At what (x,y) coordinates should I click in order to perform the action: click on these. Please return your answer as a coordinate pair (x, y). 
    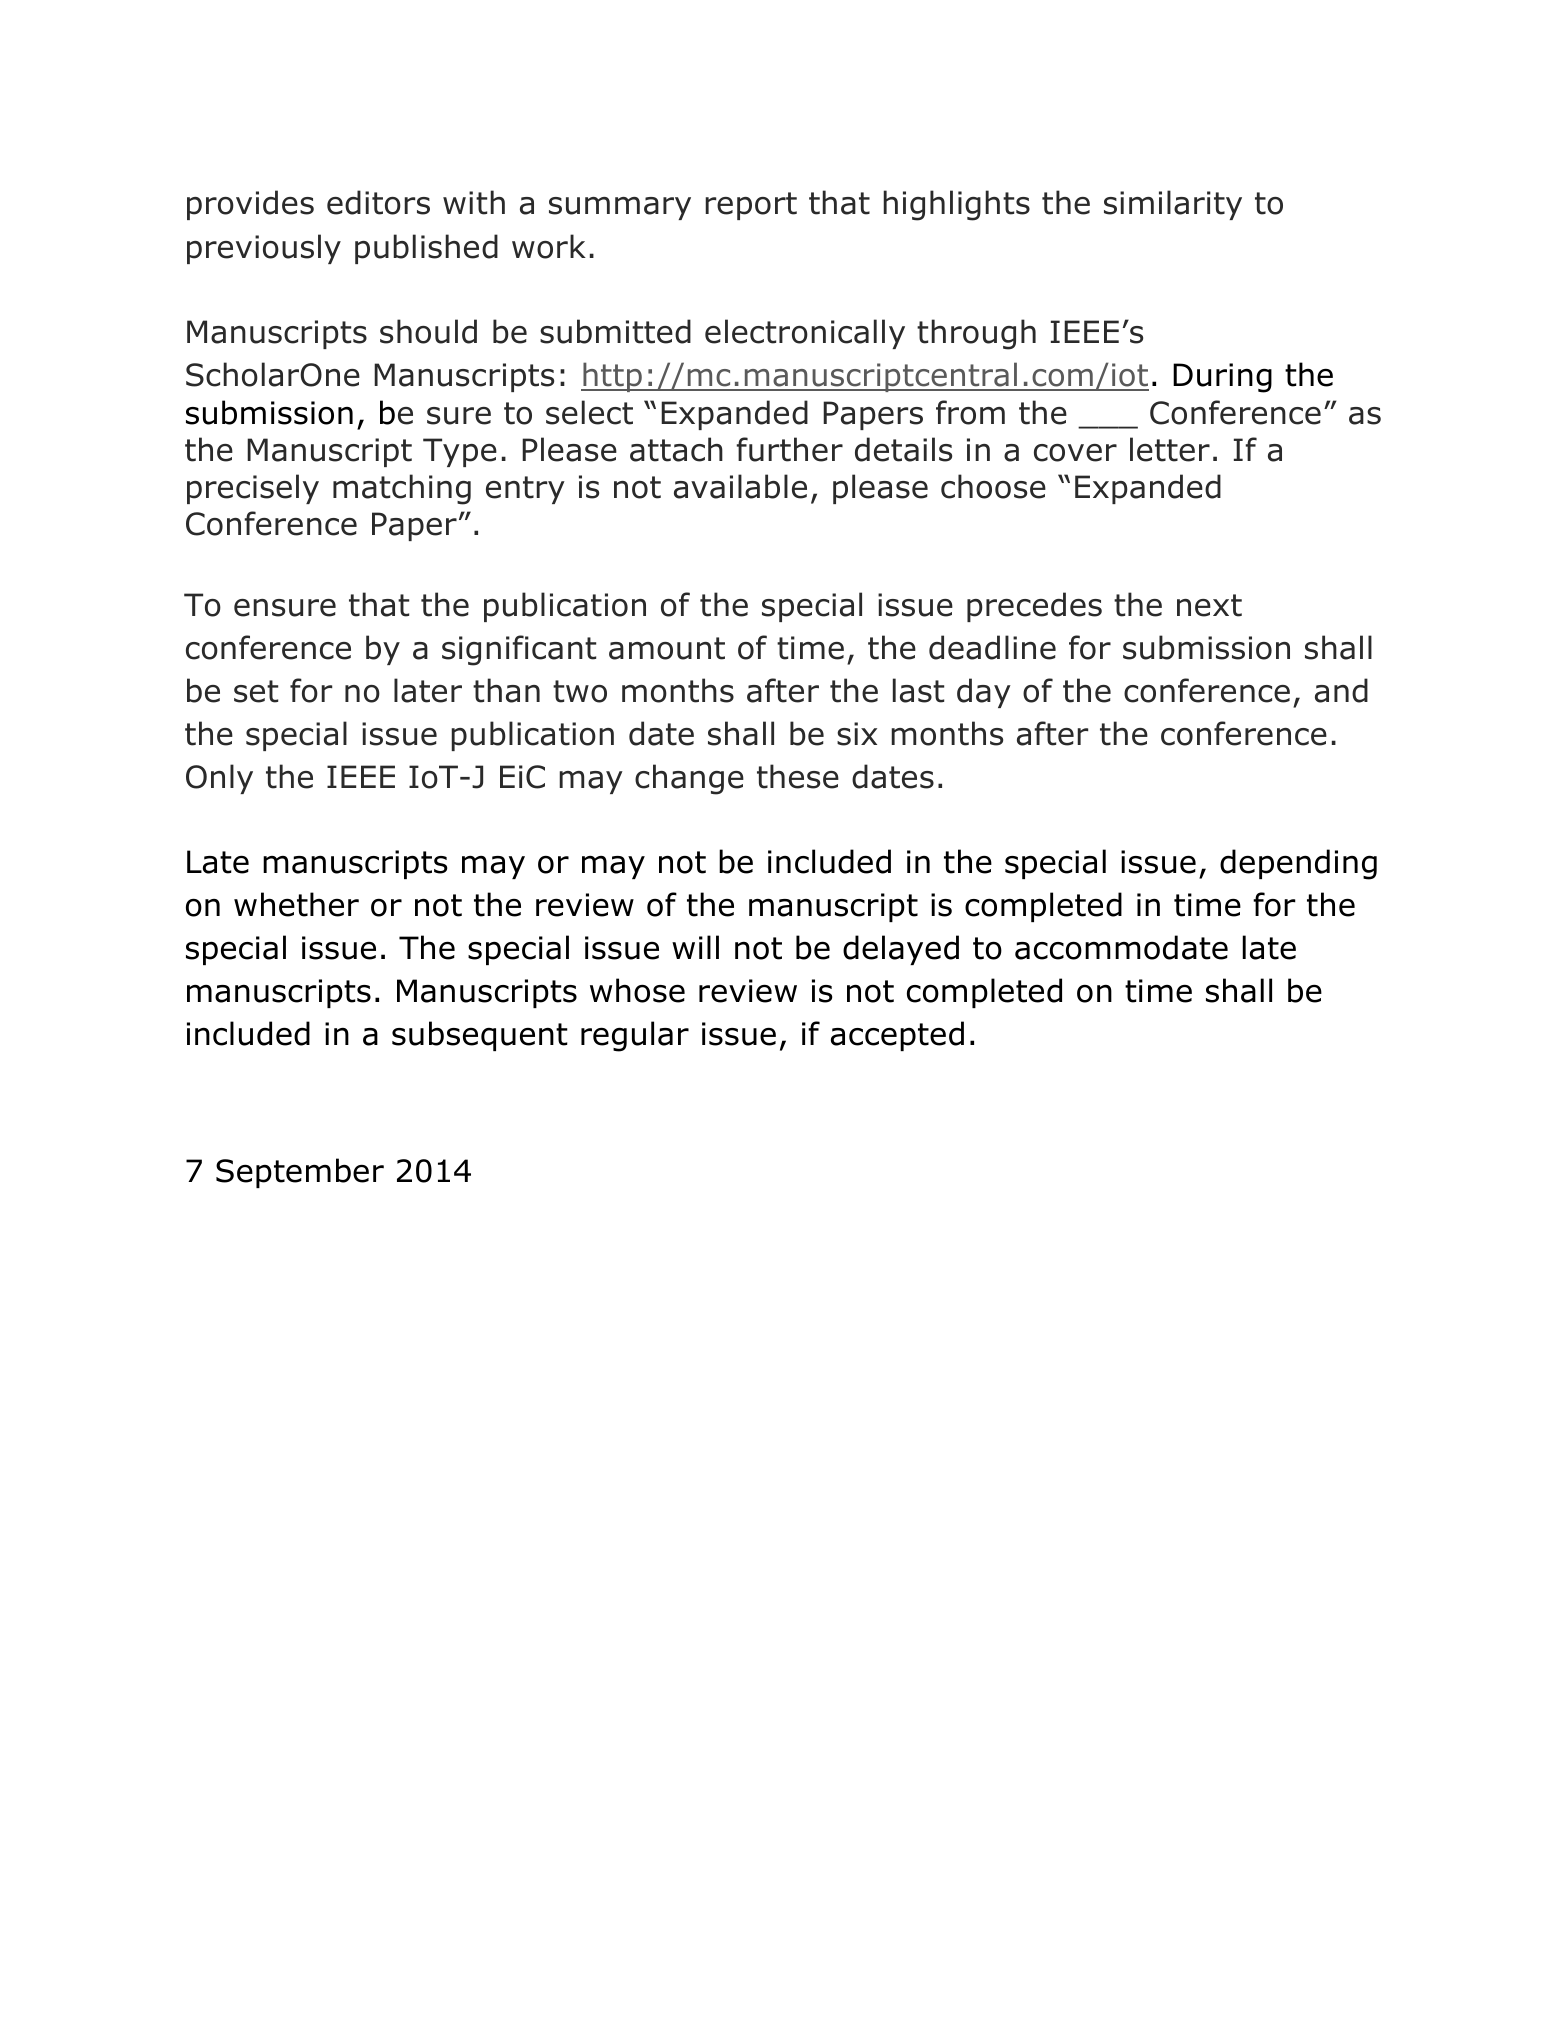
    Looking at the image, I should click on (798, 776).
